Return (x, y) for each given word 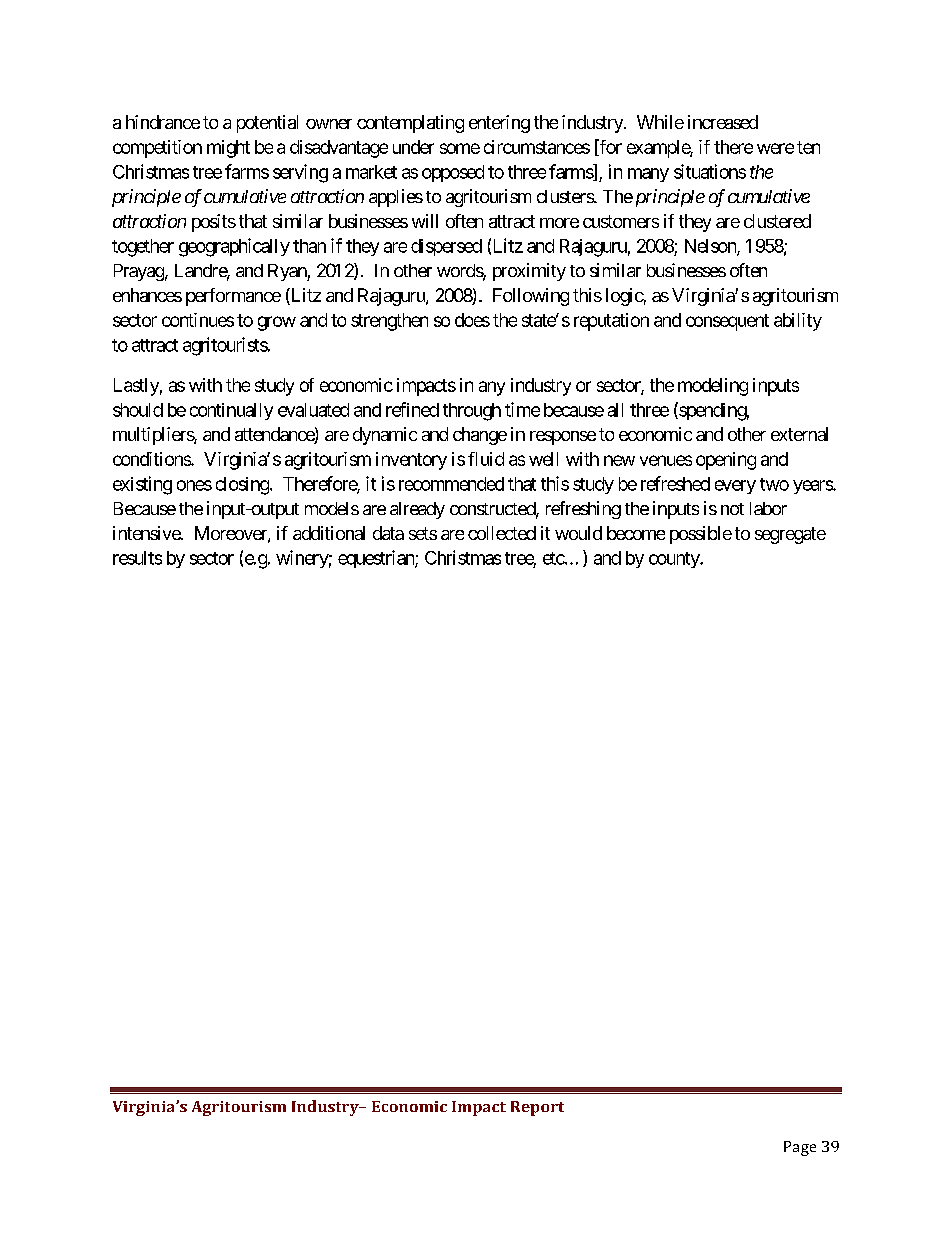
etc (554, 558)
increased (723, 122)
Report (537, 1108)
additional (329, 533)
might (228, 149)
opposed (453, 173)
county (675, 560)
